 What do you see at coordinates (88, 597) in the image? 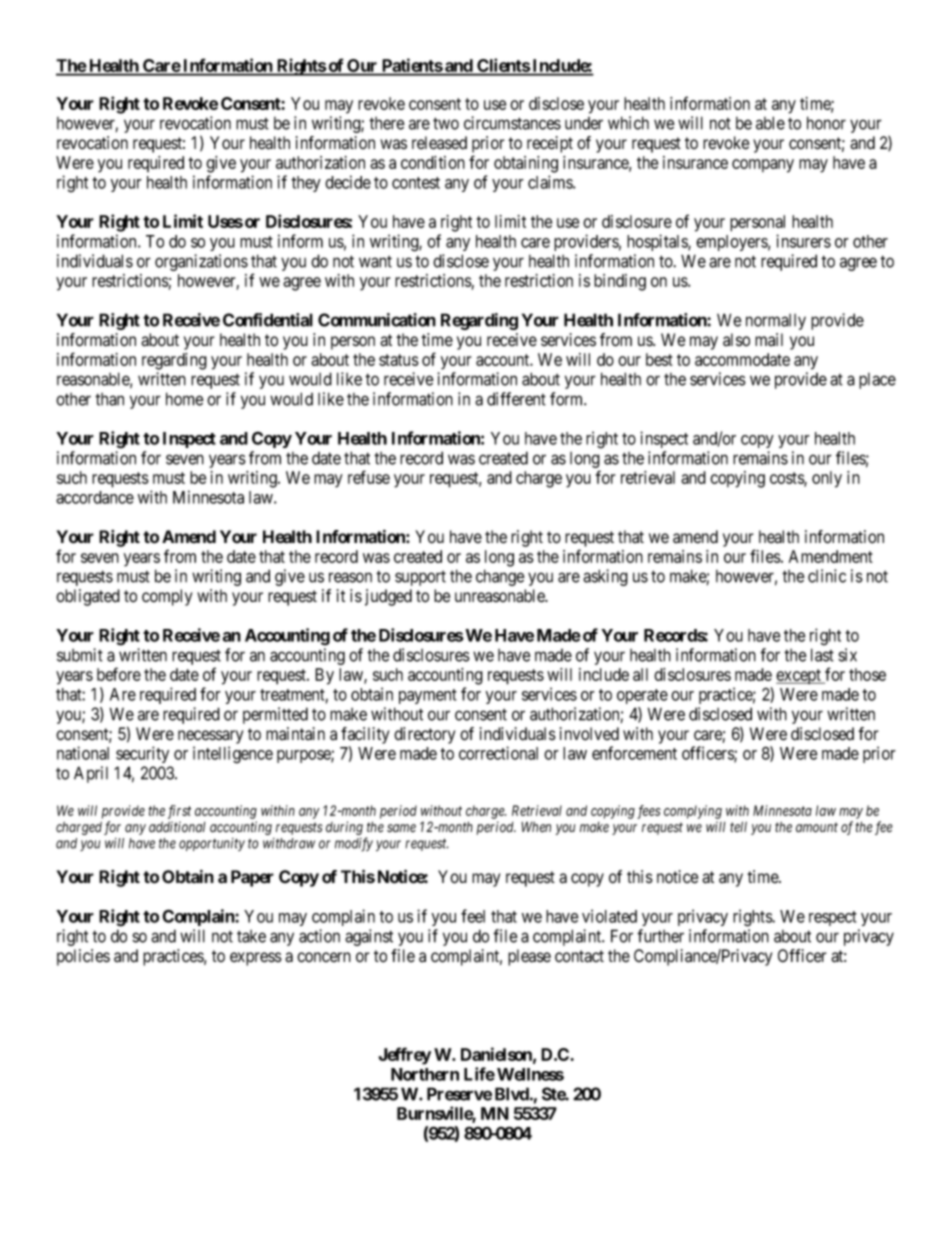
I see `obligated` at bounding box center [88, 597].
